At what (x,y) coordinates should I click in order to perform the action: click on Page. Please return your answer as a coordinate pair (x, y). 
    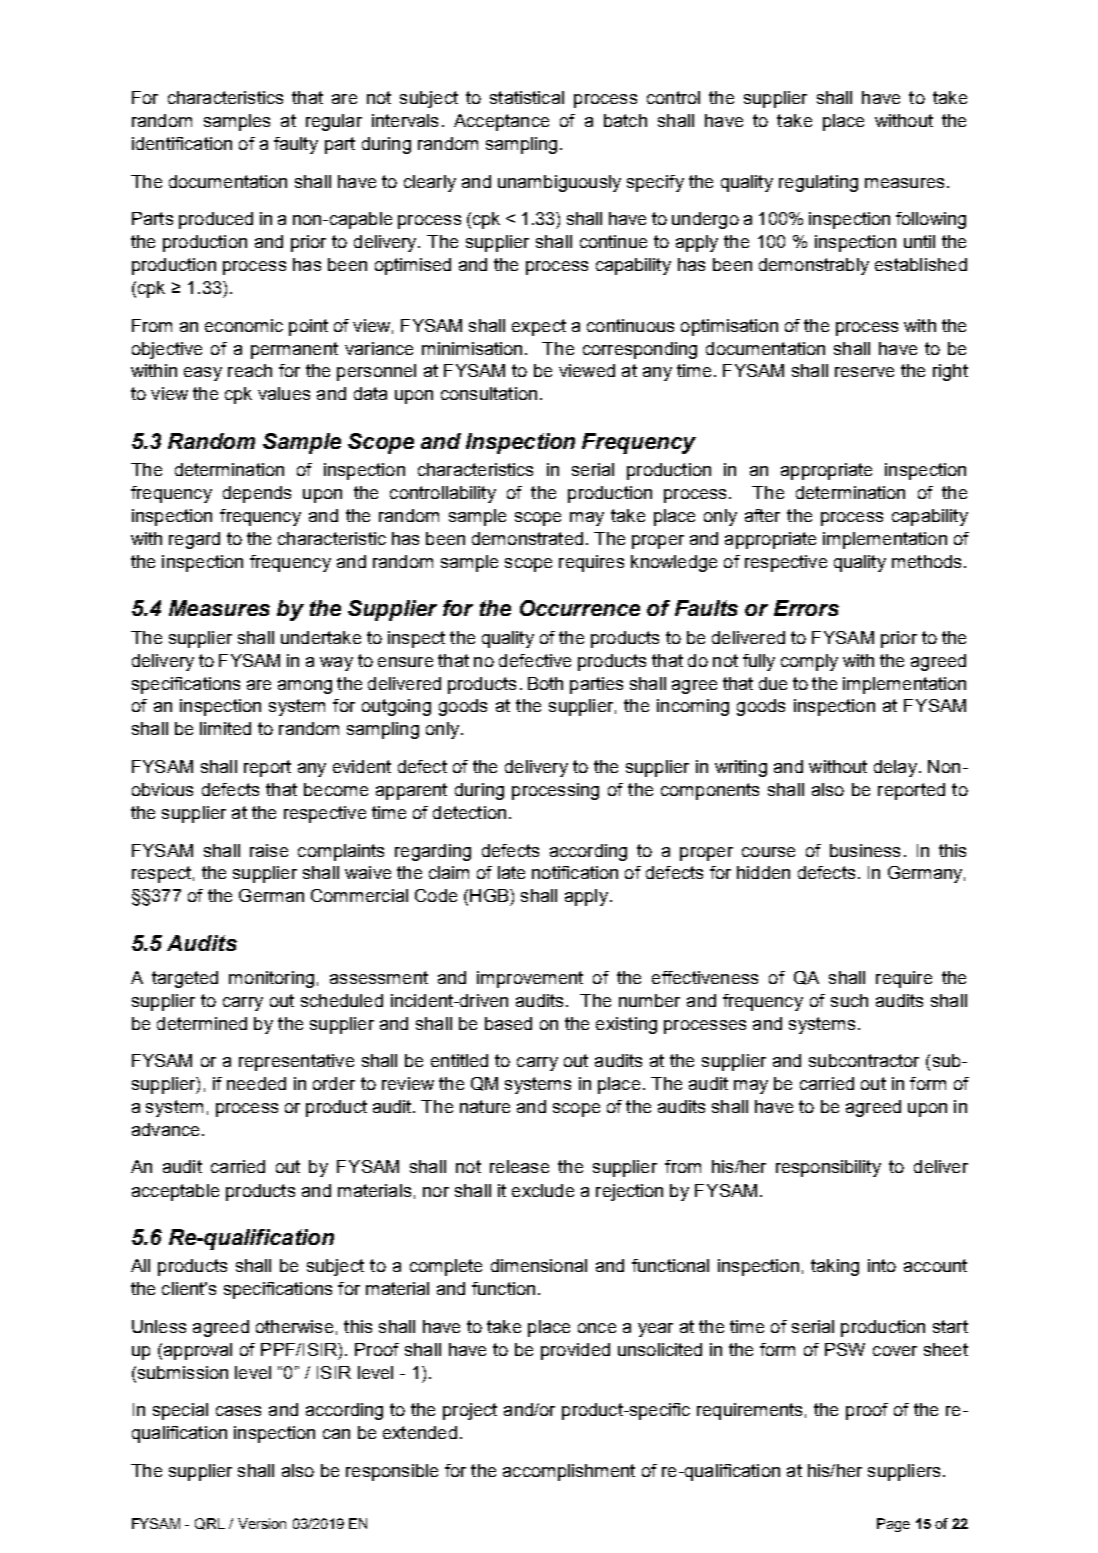
    Looking at the image, I should click on (893, 1525).
